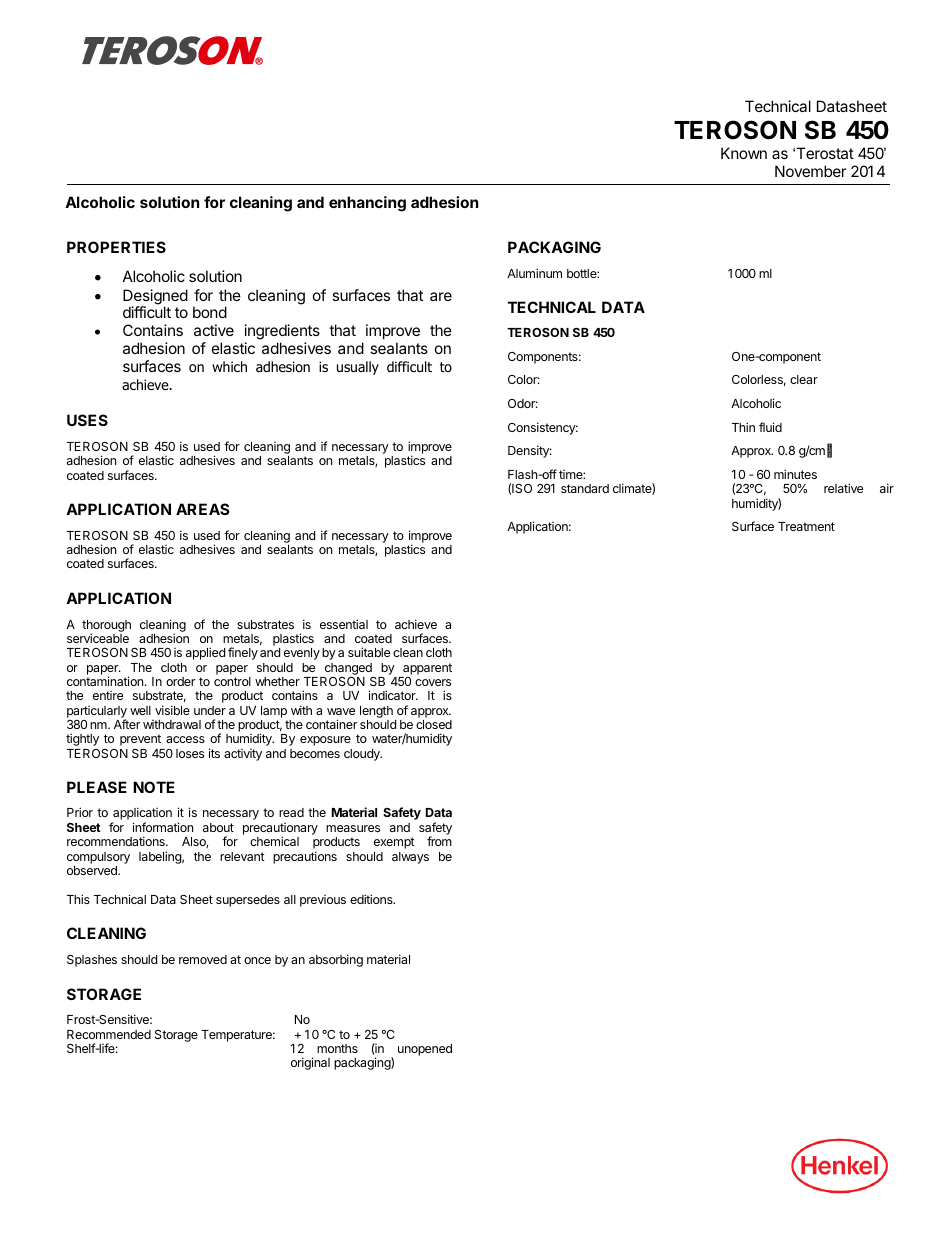 Image resolution: width=952 pixels, height=1233 pixels. I want to click on closed, so click(434, 724).
